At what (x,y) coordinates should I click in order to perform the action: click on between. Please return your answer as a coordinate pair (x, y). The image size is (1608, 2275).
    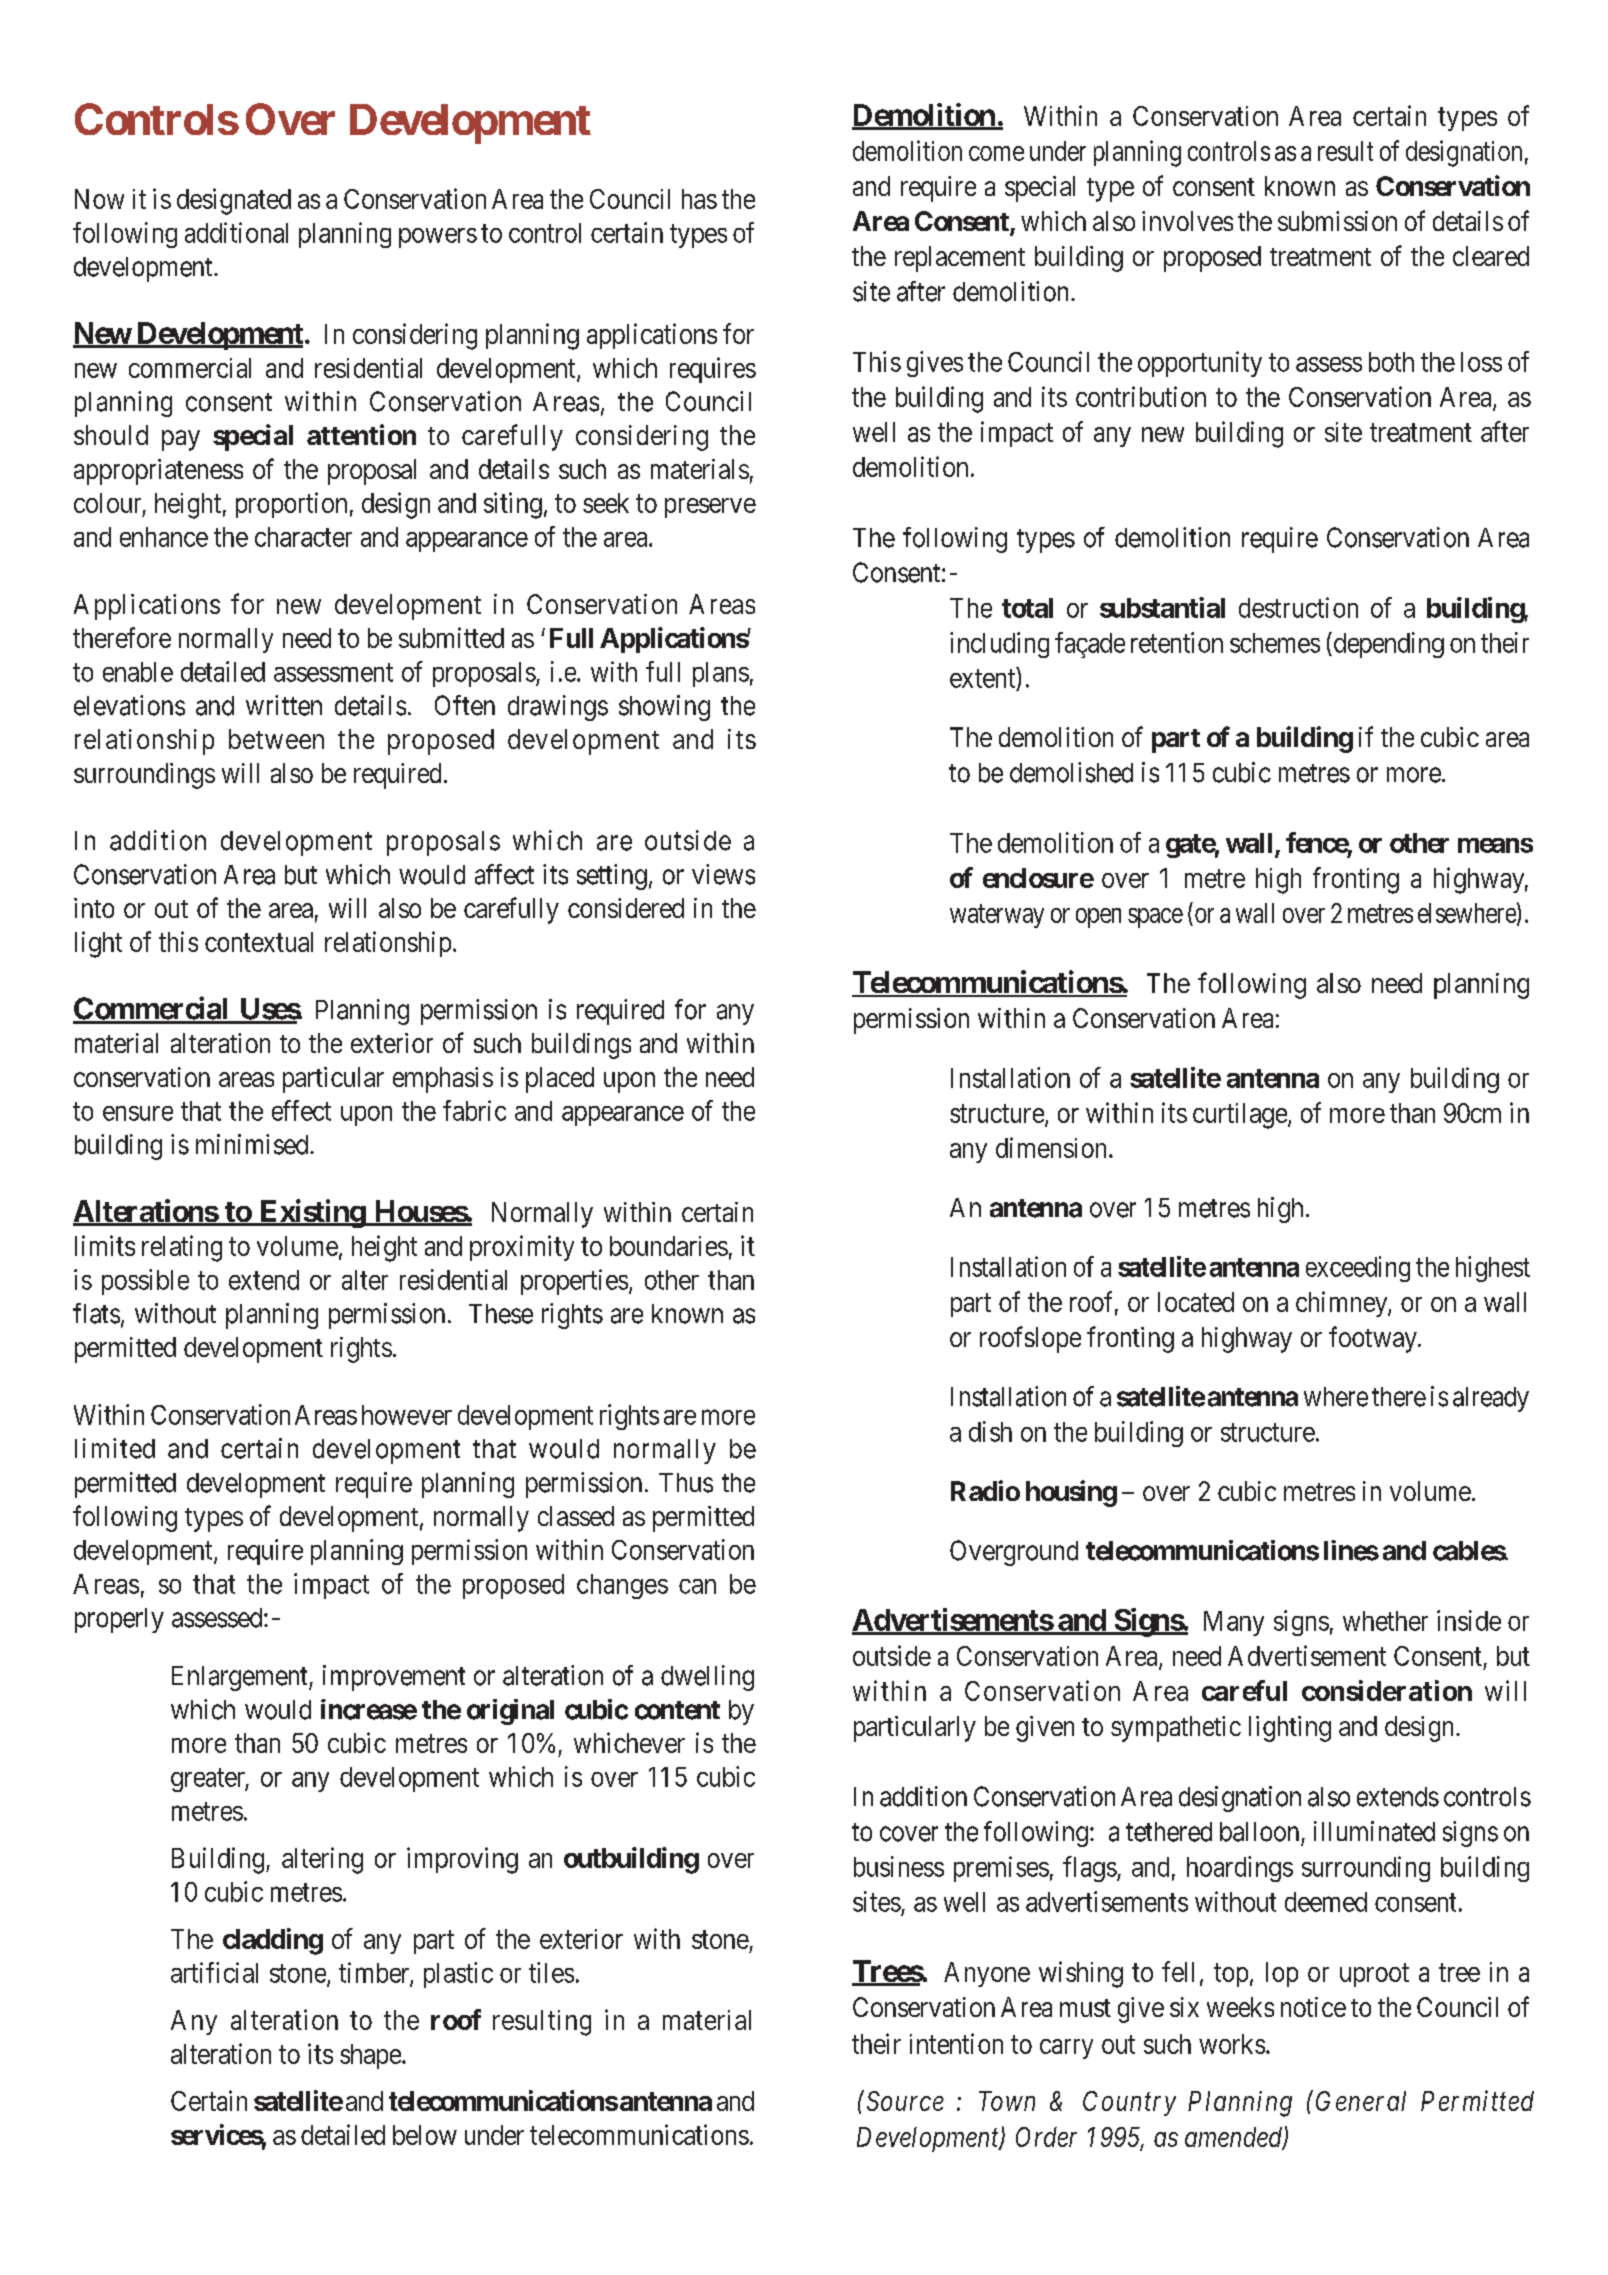
    Looking at the image, I should click on (276, 739).
